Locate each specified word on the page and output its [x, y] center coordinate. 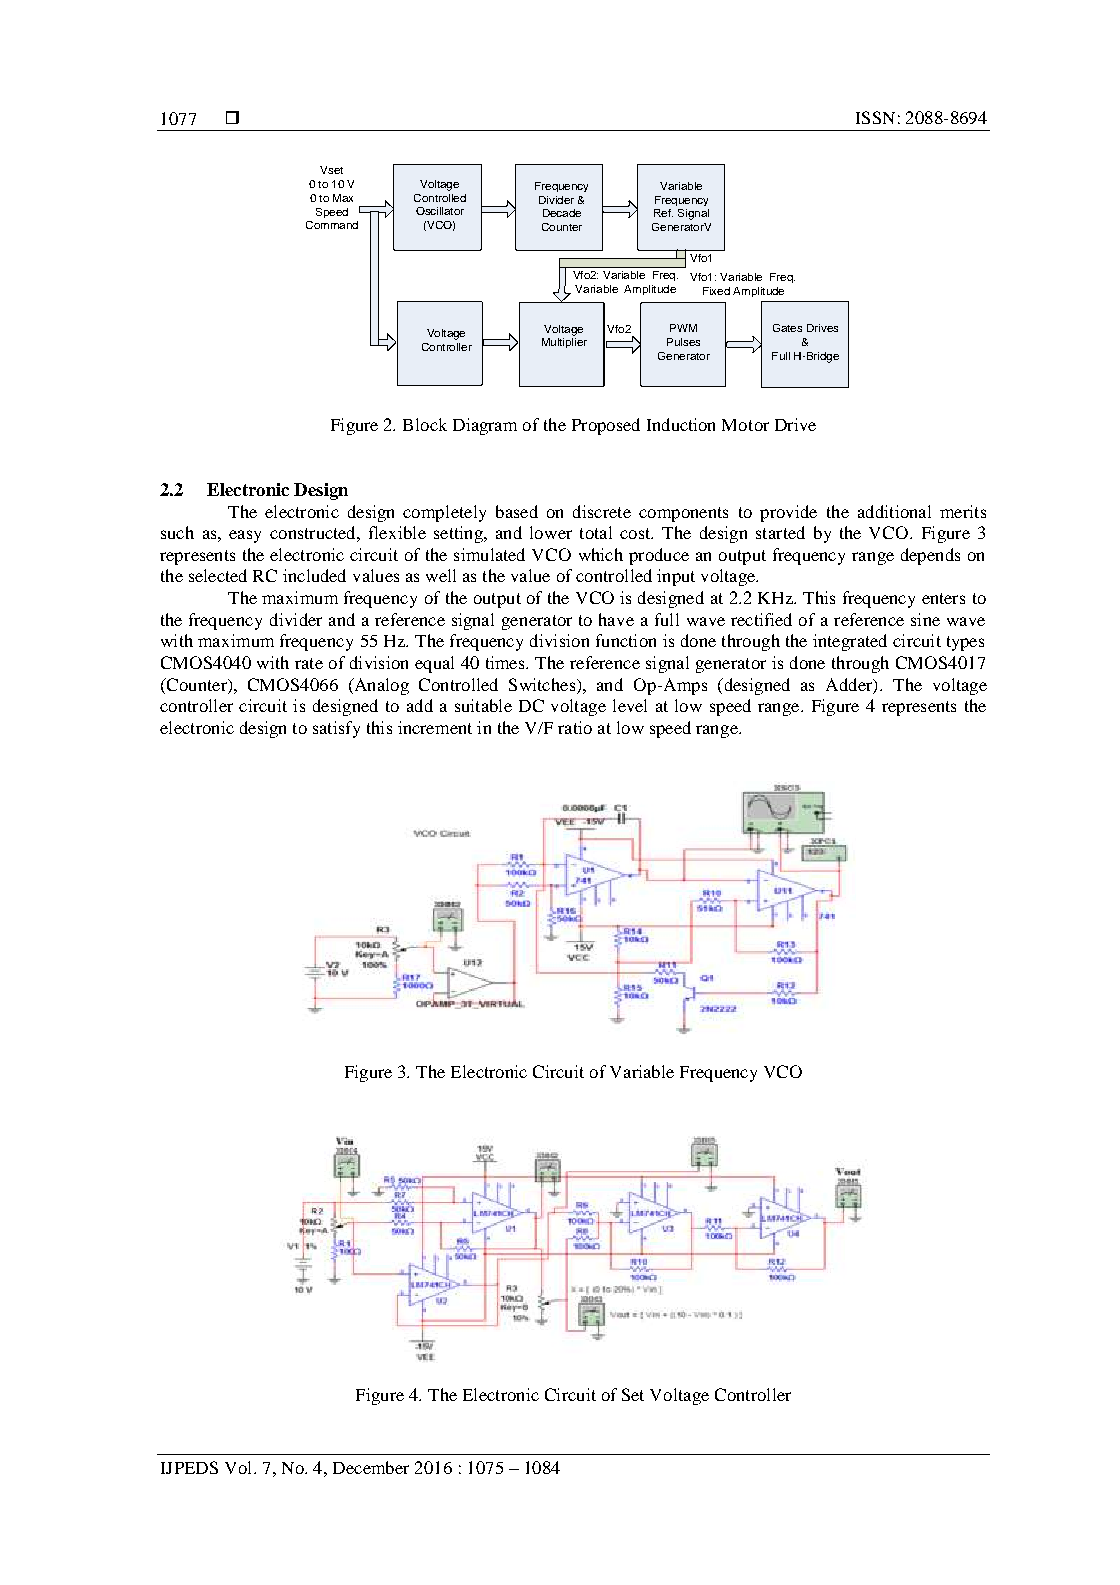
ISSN [875, 117]
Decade [562, 213]
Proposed [606, 426]
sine [925, 619]
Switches [543, 684]
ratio [575, 727]
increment [435, 727]
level [630, 705]
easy [245, 536]
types [965, 643]
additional [894, 511]
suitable [483, 705]
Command [332, 225]
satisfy [336, 729]
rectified [761, 619]
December [371, 1467]
